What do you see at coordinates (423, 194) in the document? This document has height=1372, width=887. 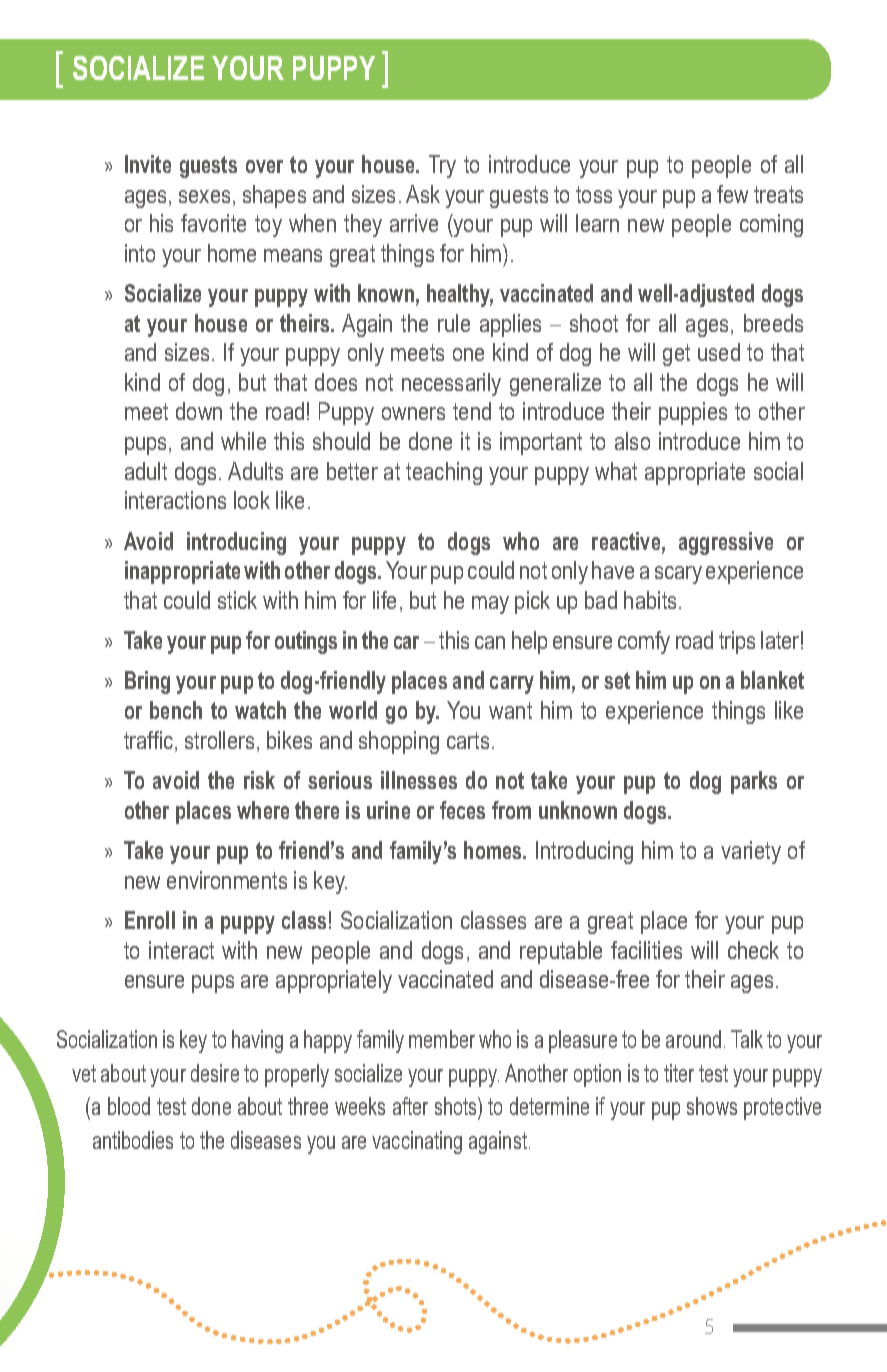 I see `Ask` at bounding box center [423, 194].
